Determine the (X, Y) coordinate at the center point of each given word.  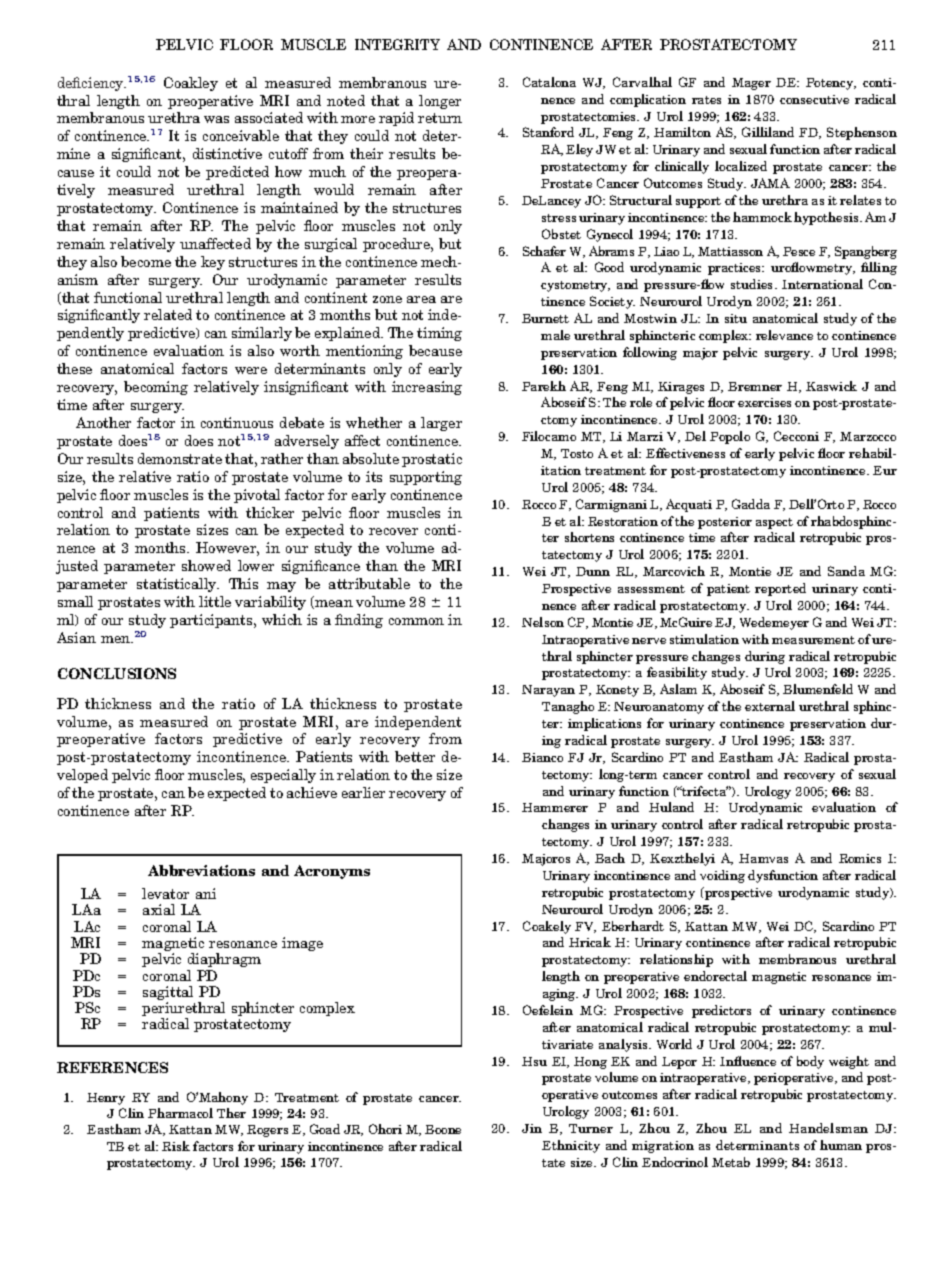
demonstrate (180, 458)
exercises (764, 402)
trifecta (704, 791)
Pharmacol (180, 1113)
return (440, 118)
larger (441, 424)
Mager (751, 84)
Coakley (191, 84)
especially (283, 776)
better (415, 756)
